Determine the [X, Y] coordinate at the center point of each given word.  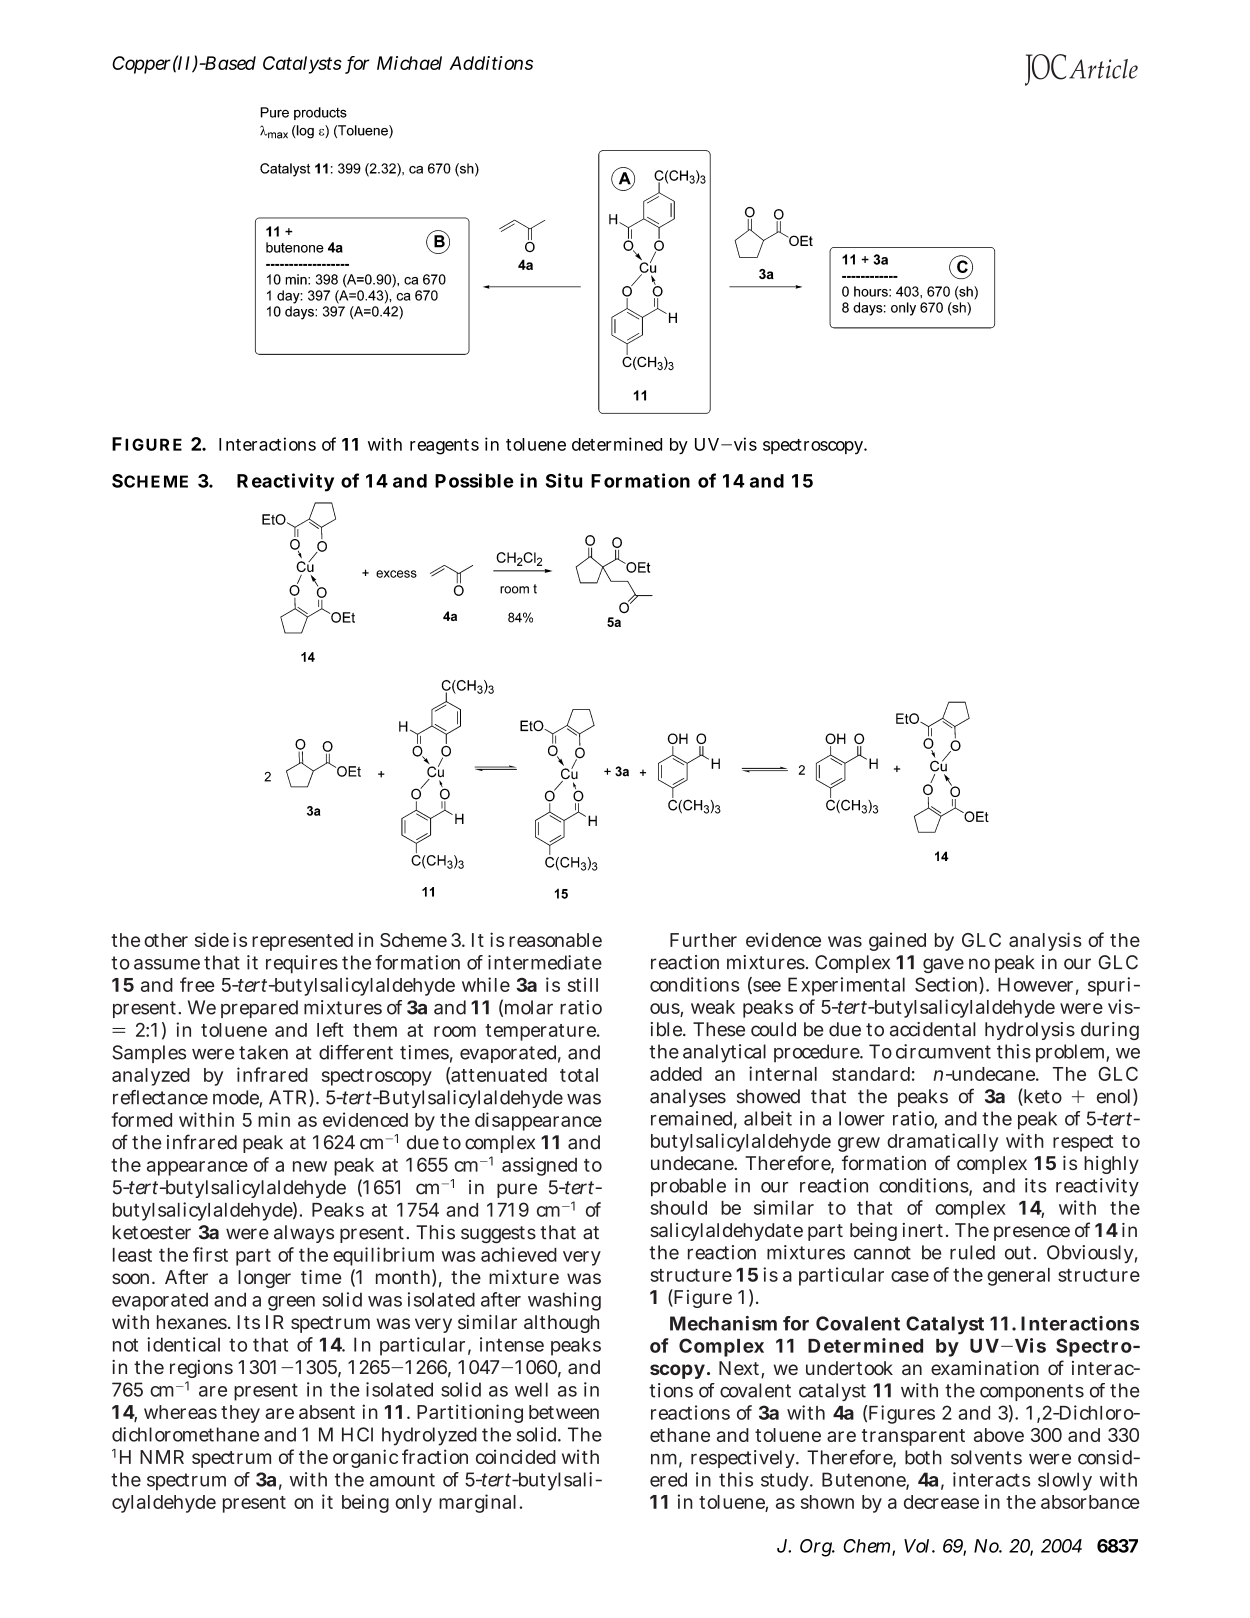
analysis [1045, 941]
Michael [409, 63]
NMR [162, 1457]
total [579, 1075]
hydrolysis [1030, 1031]
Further [703, 940]
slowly [1065, 1481]
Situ [564, 480]
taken [263, 1052]
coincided [516, 1456]
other [166, 940]
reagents [444, 447]
